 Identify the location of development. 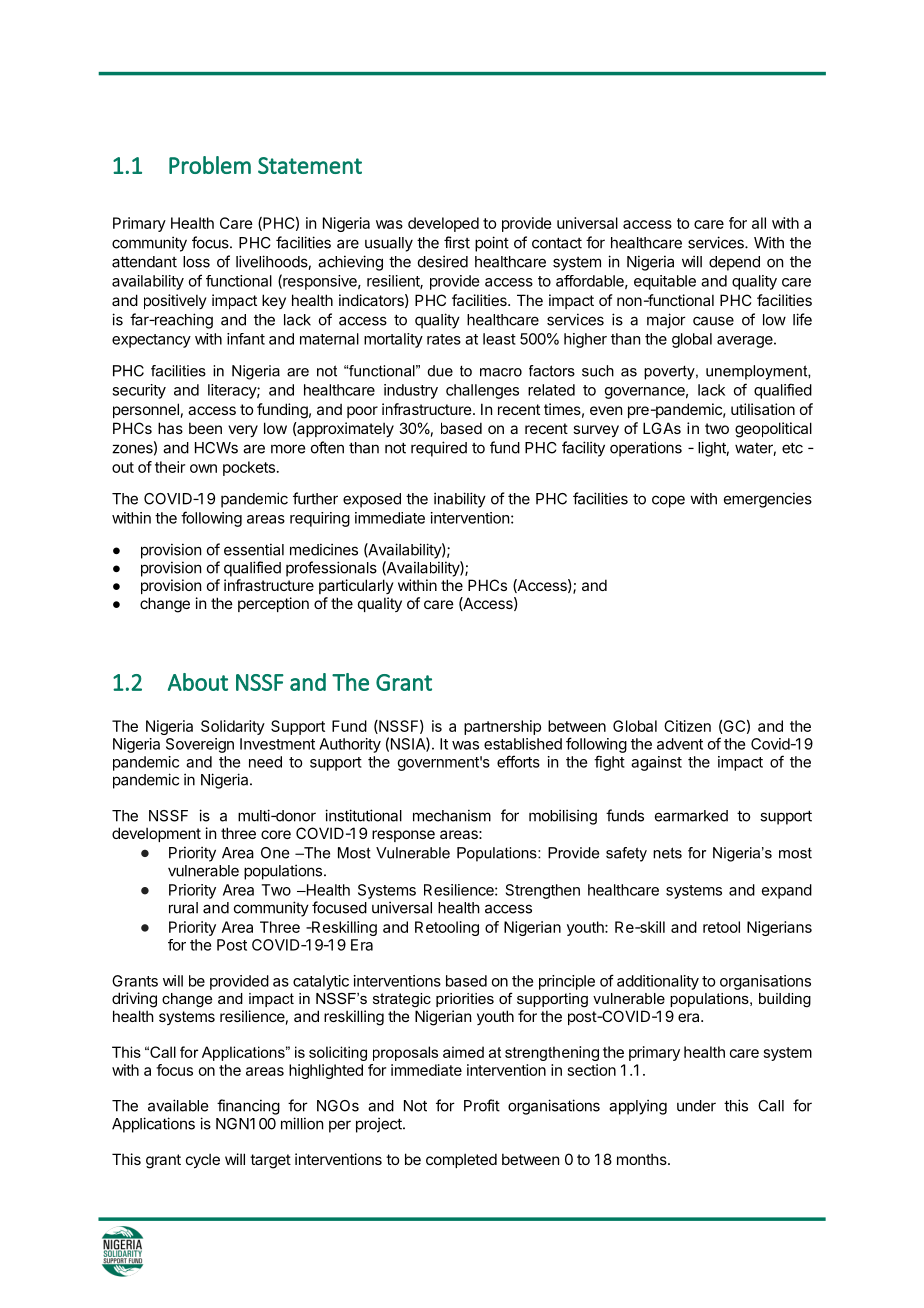
(156, 834).
